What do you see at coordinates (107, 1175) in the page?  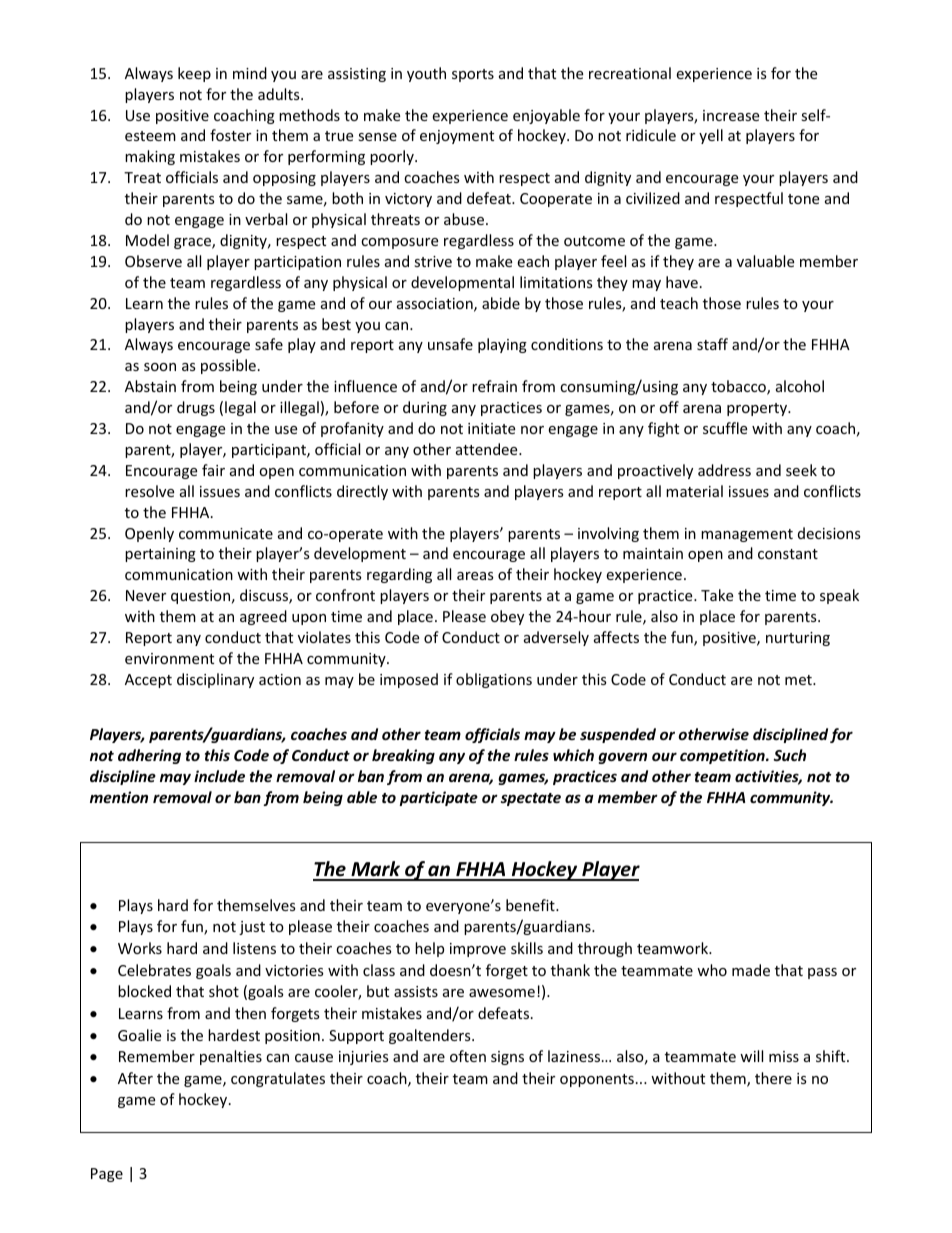 I see `Page` at bounding box center [107, 1175].
